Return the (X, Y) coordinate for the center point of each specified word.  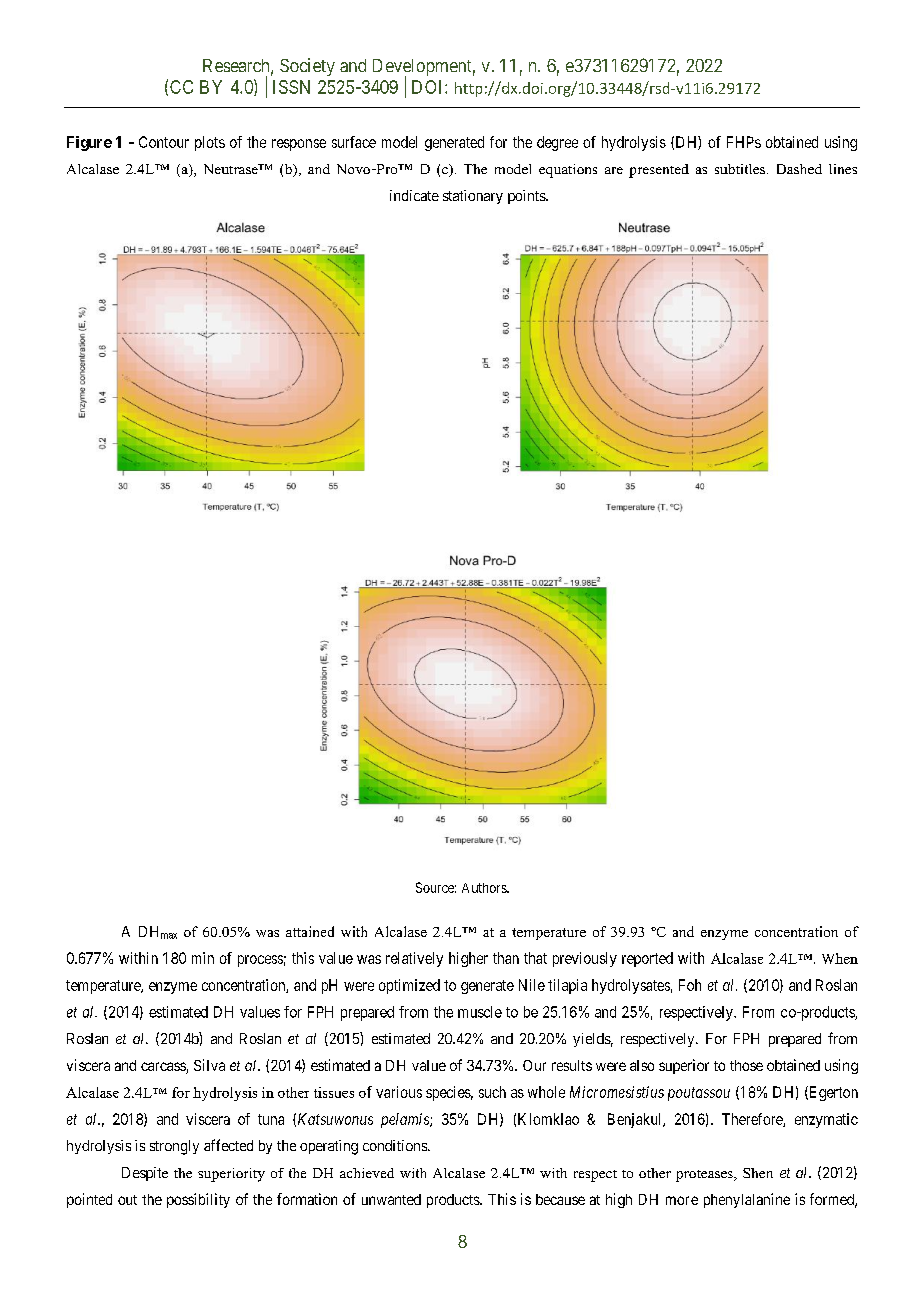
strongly (174, 1147)
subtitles (740, 169)
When (840, 958)
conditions (396, 1145)
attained (310, 931)
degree (557, 143)
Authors (485, 888)
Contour (164, 142)
